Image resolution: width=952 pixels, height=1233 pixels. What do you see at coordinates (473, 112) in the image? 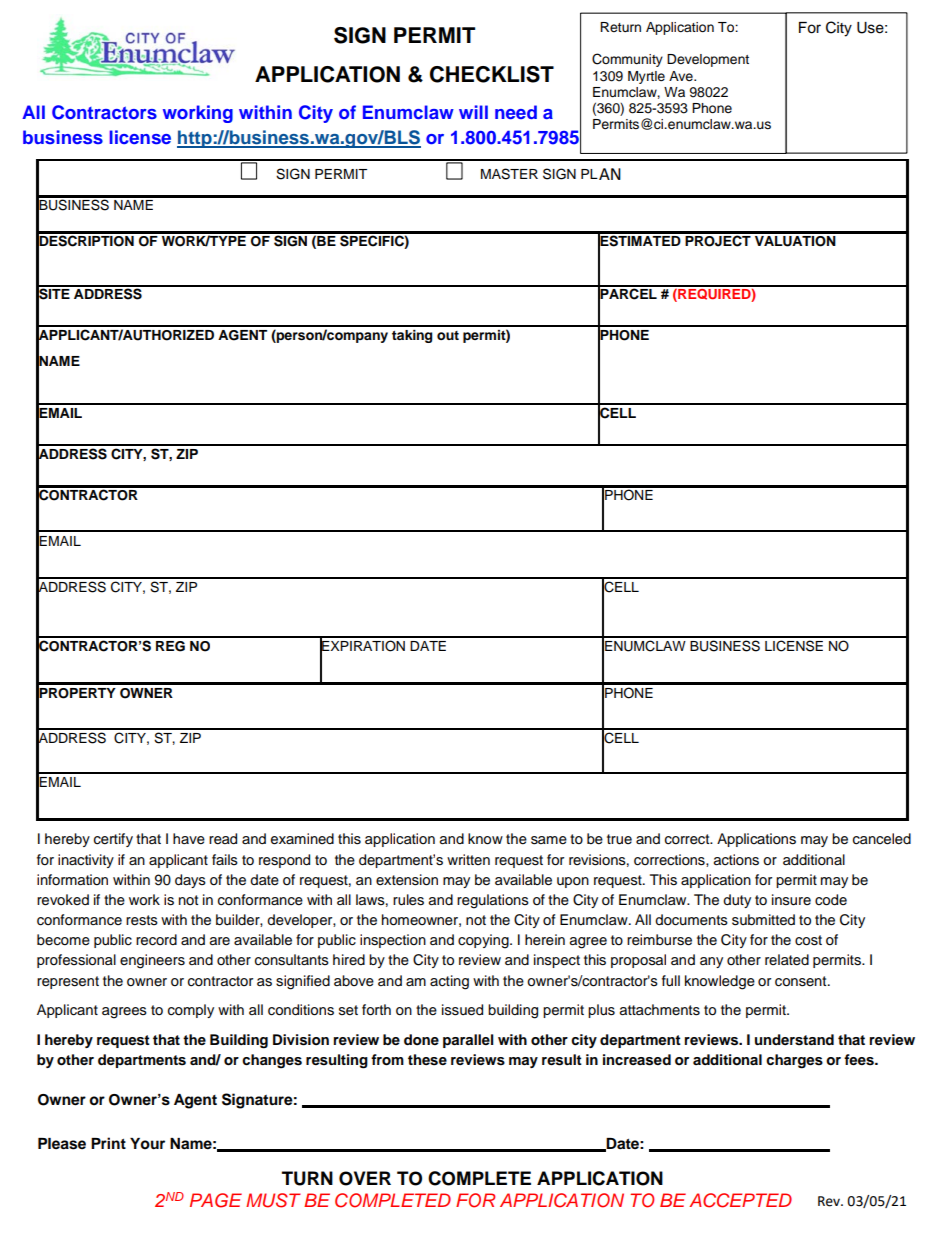
I see `will` at bounding box center [473, 112].
